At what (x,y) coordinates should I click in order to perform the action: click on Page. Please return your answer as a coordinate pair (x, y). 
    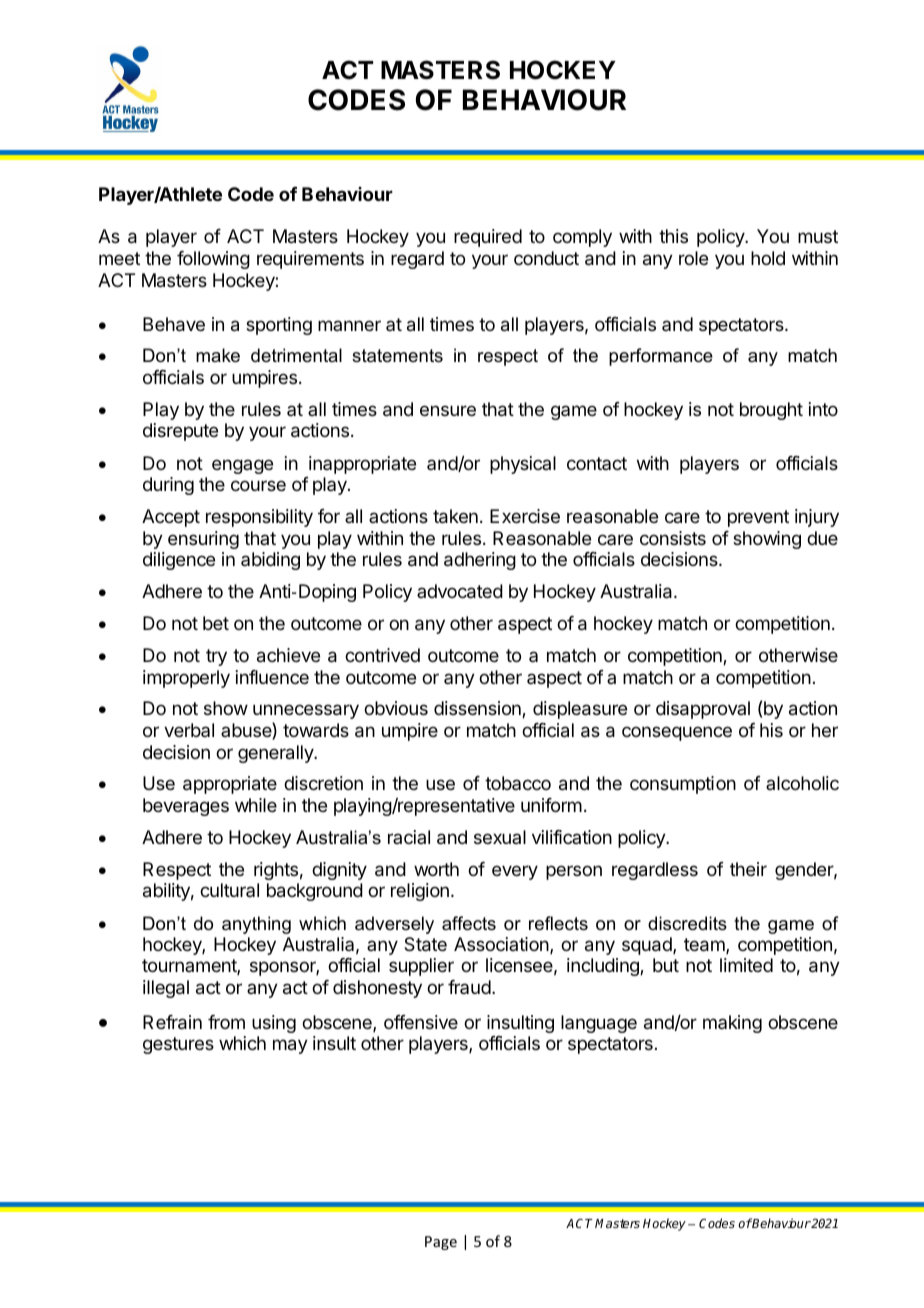
    Looking at the image, I should click on (441, 1243).
